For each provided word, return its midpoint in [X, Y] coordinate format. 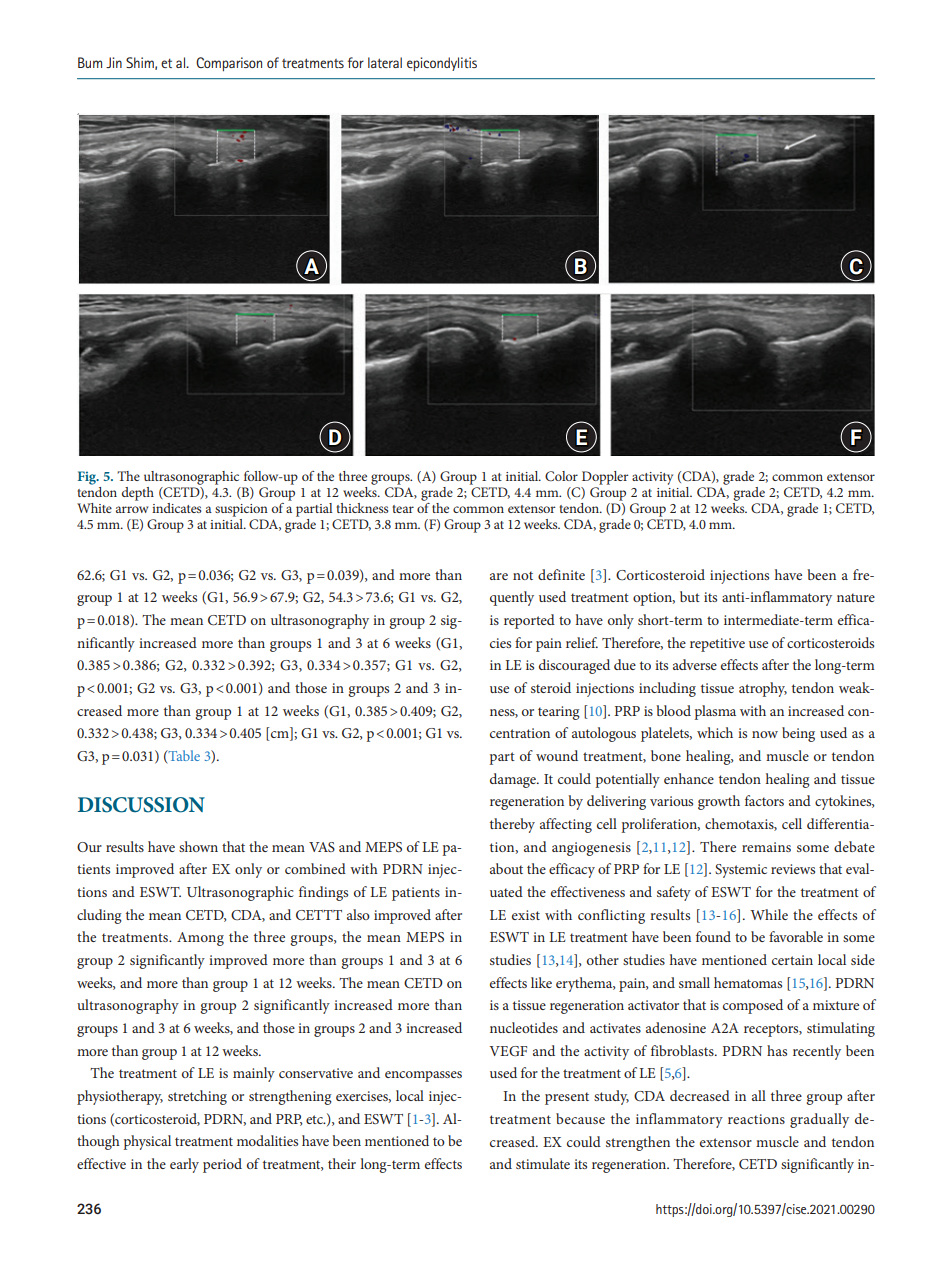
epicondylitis [442, 64]
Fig [88, 478]
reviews [793, 869]
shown [198, 846]
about [506, 868]
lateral [385, 62]
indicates [177, 508]
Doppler [605, 478]
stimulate [543, 1163]
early [184, 1165]
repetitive [717, 645]
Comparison [229, 64]
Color [561, 476]
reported [529, 621]
